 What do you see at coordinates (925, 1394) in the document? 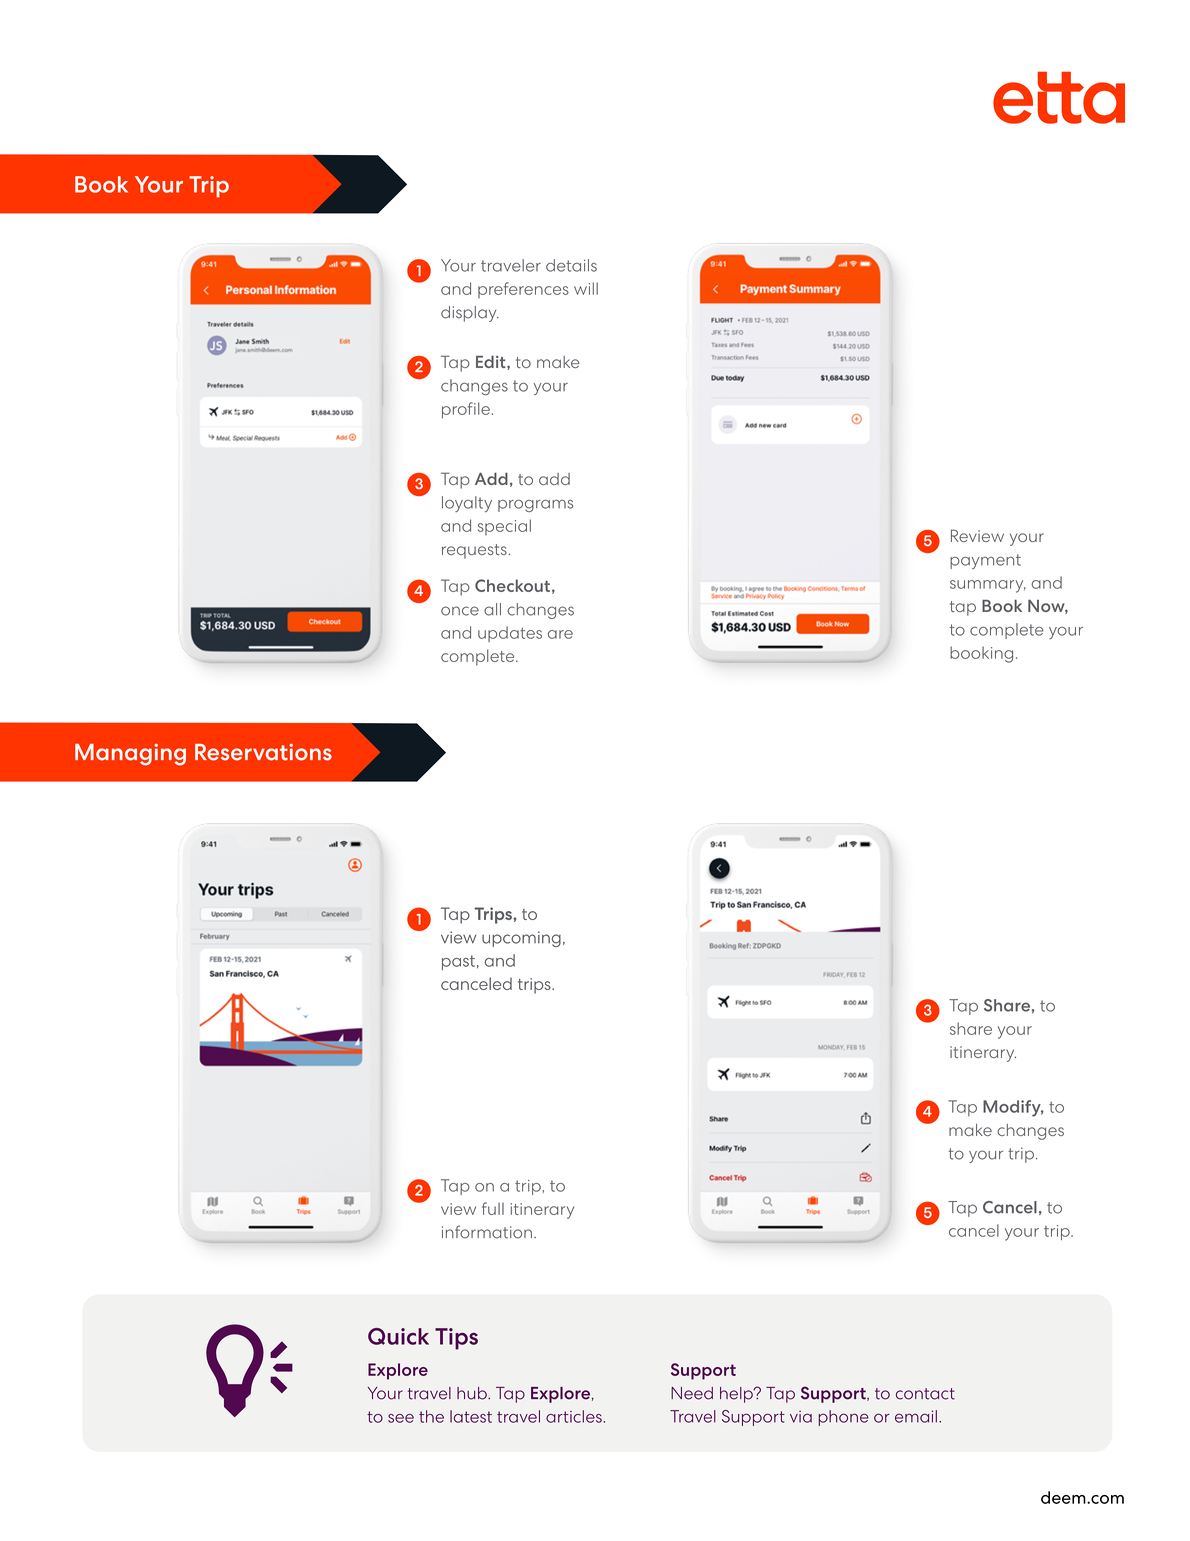
I see `contact` at bounding box center [925, 1394].
